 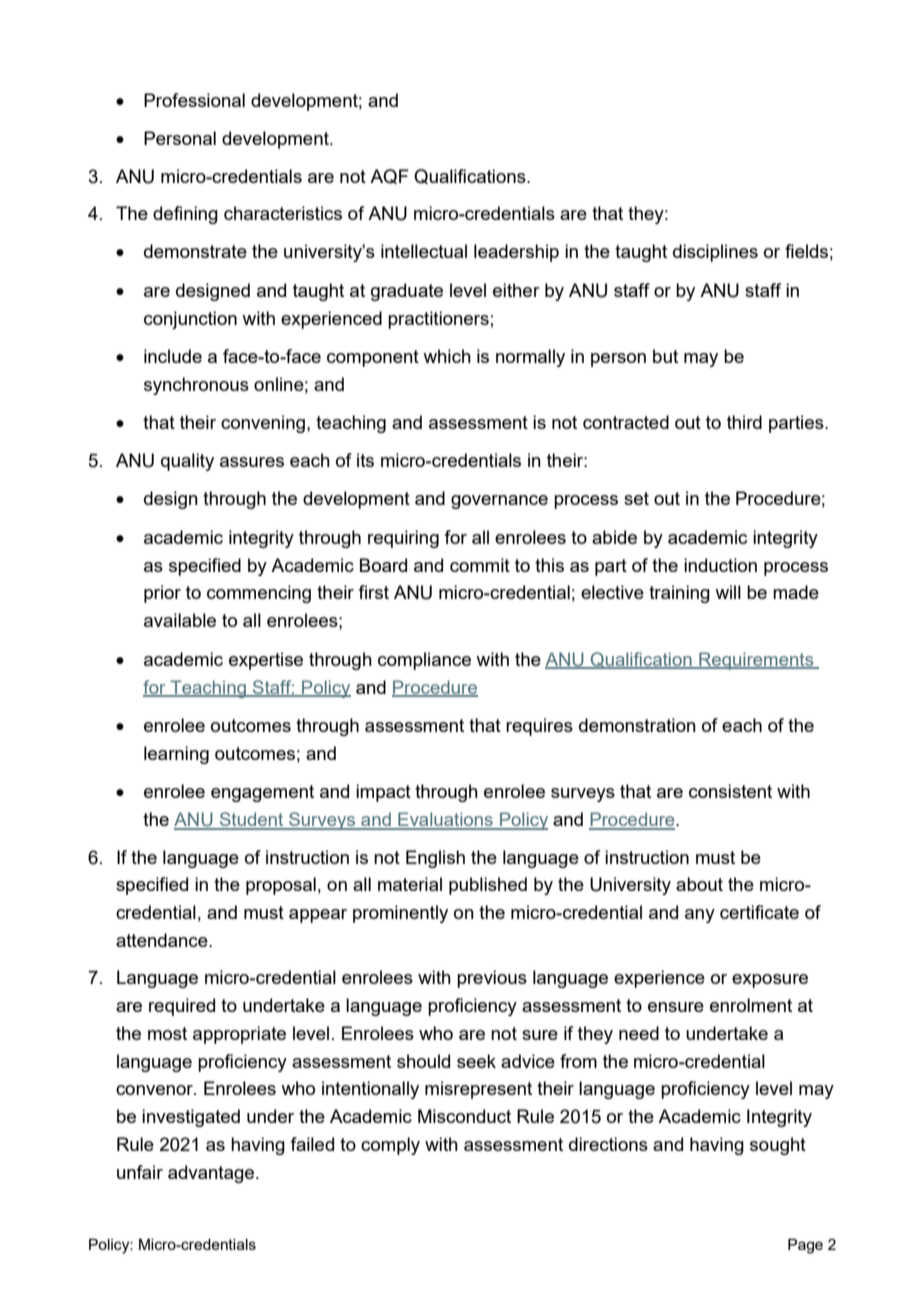 I want to click on Misconduct, so click(x=464, y=1116).
